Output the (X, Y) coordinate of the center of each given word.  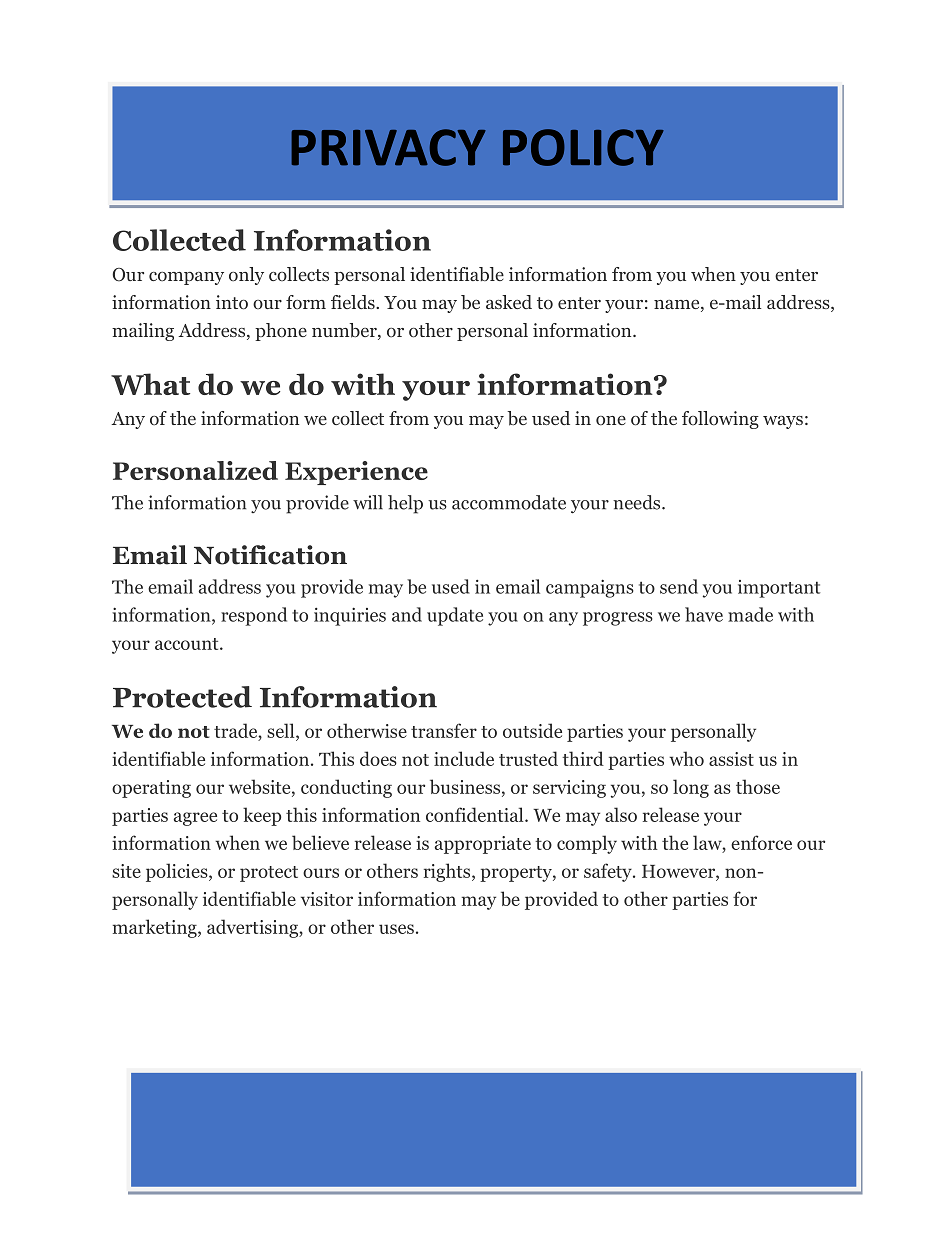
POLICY (583, 147)
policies (178, 872)
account (188, 644)
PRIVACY (388, 147)
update (455, 616)
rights (448, 872)
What (150, 384)
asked (509, 302)
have (704, 614)
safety (609, 872)
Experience (356, 473)
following (720, 420)
